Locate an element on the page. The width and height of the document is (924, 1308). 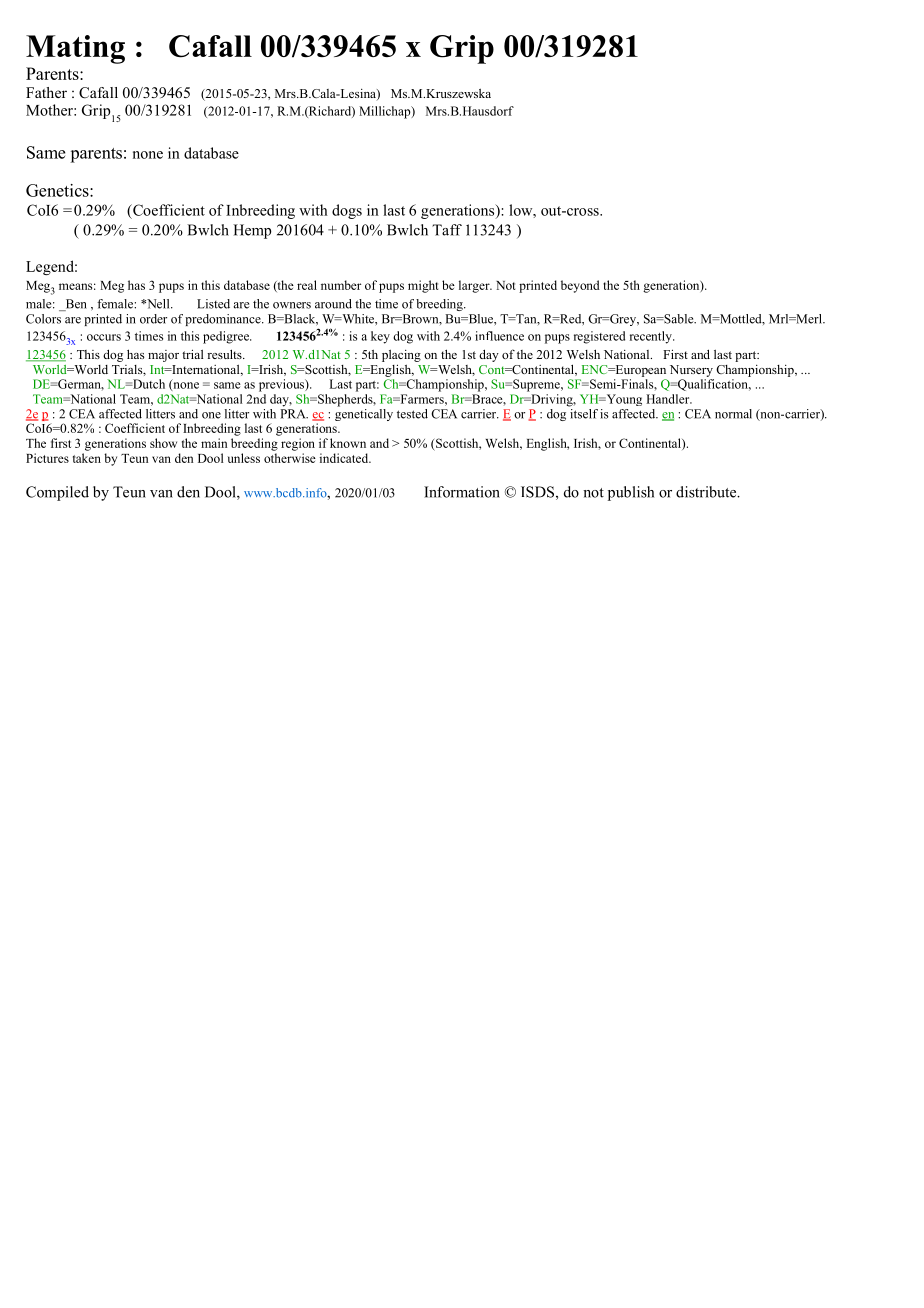
otherwise is located at coordinates (290, 458).
